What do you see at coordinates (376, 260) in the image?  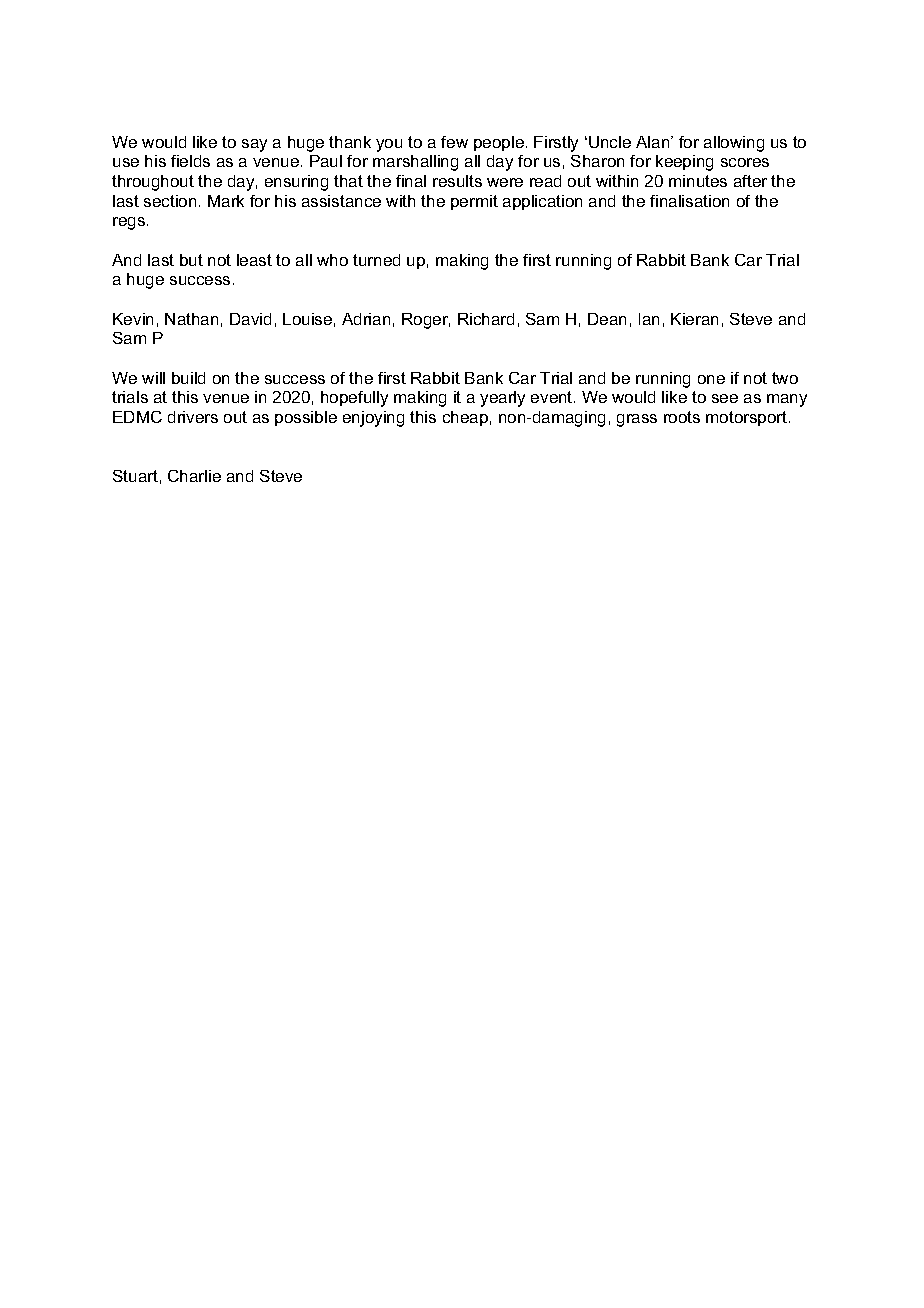 I see `turned` at bounding box center [376, 260].
